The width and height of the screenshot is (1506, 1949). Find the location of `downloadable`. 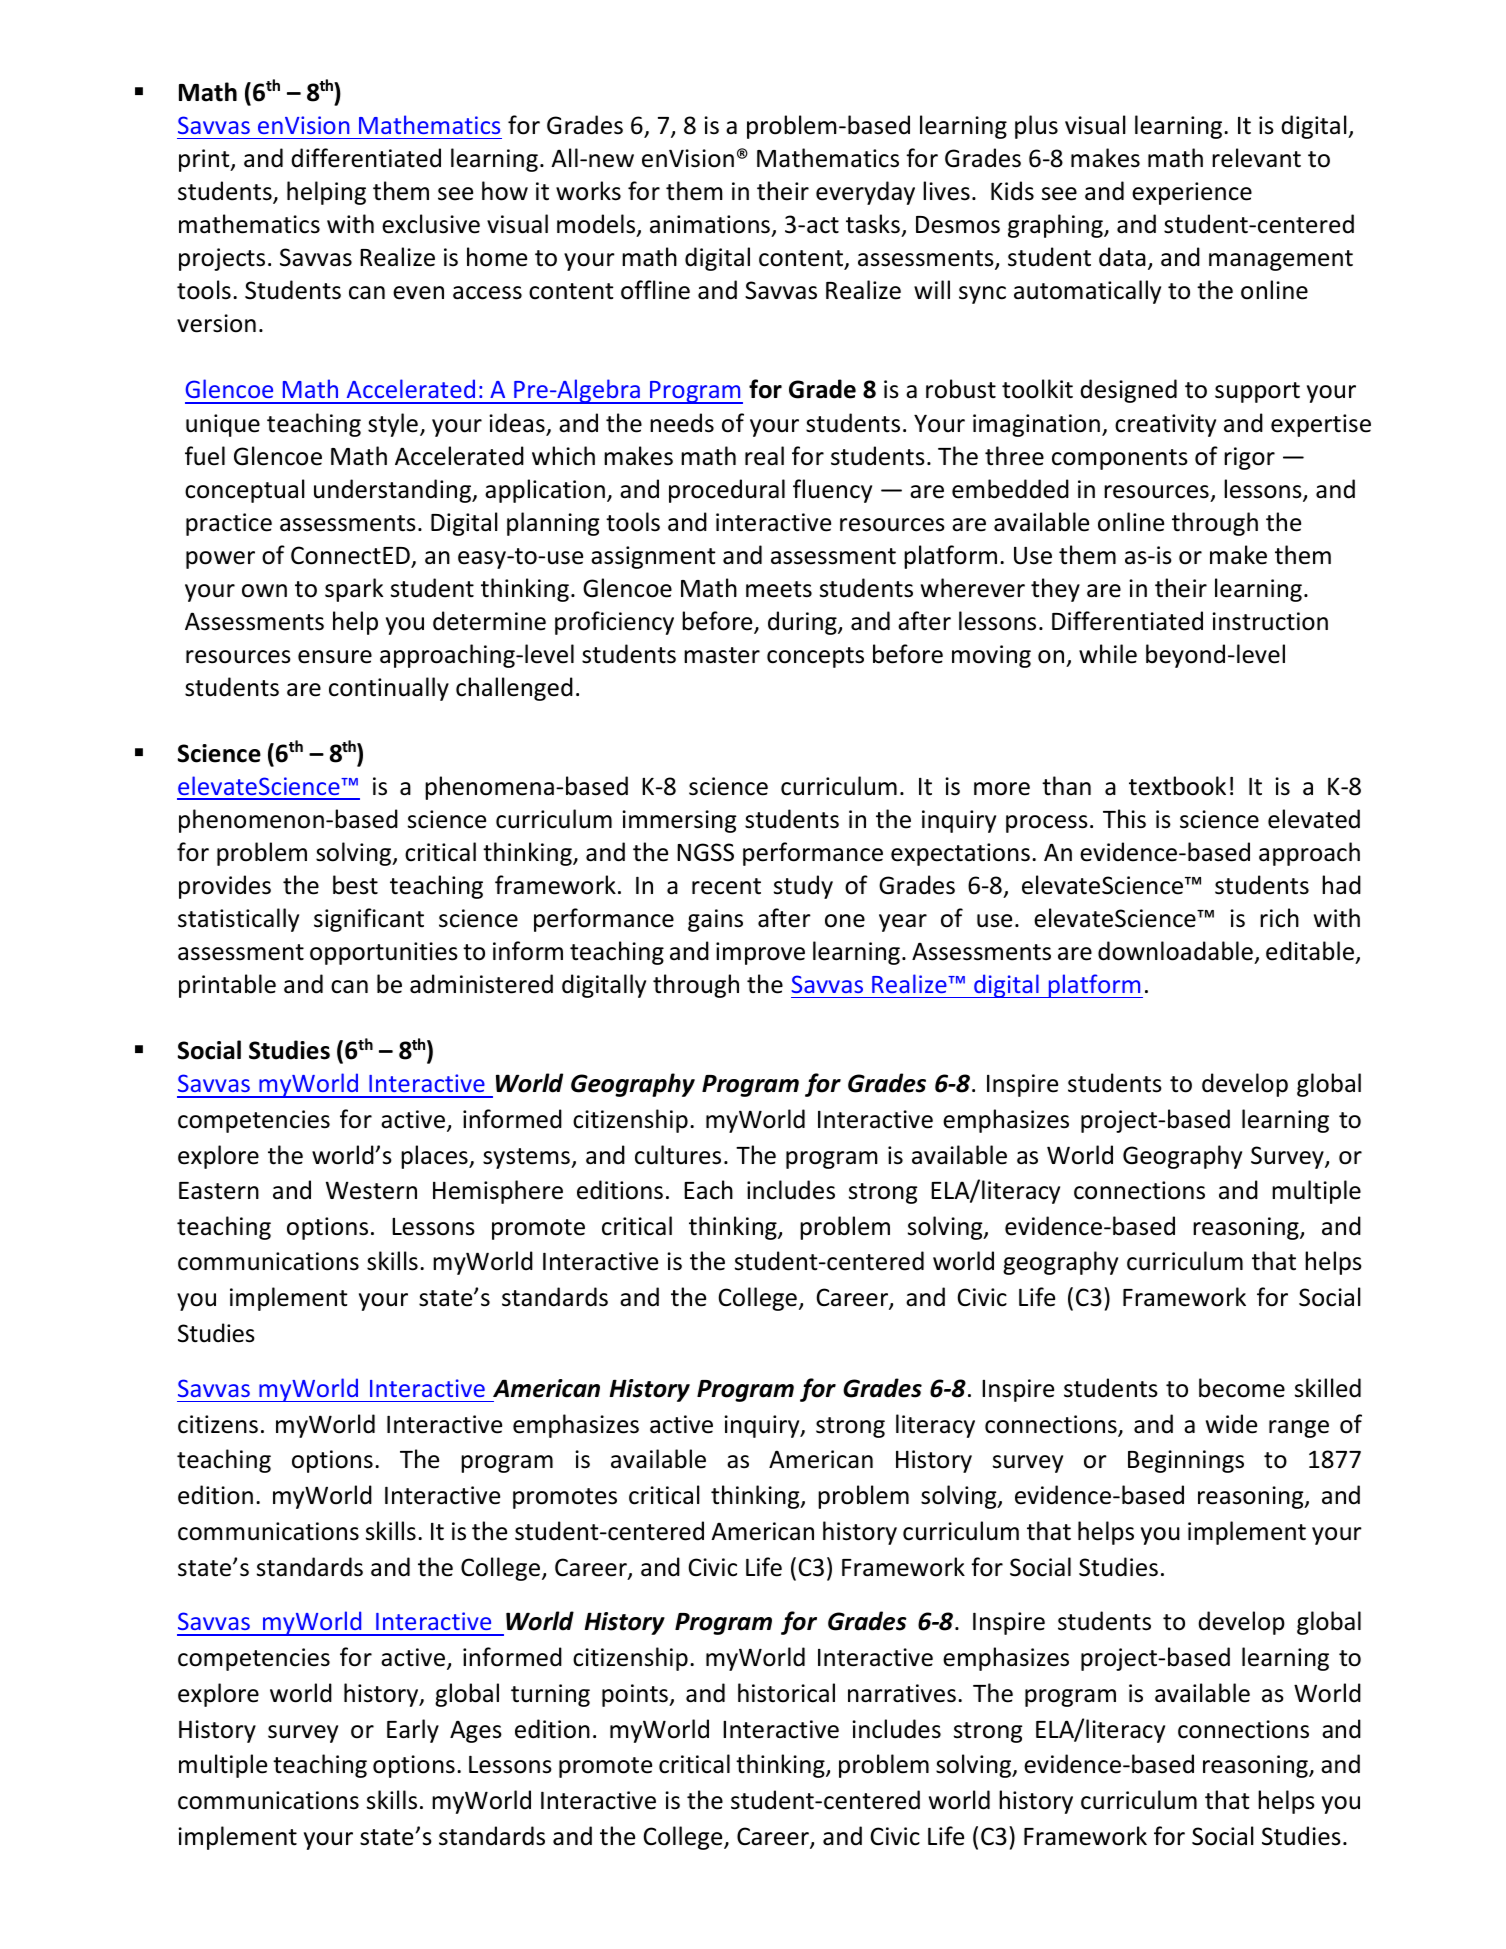

downloadable is located at coordinates (1175, 951).
